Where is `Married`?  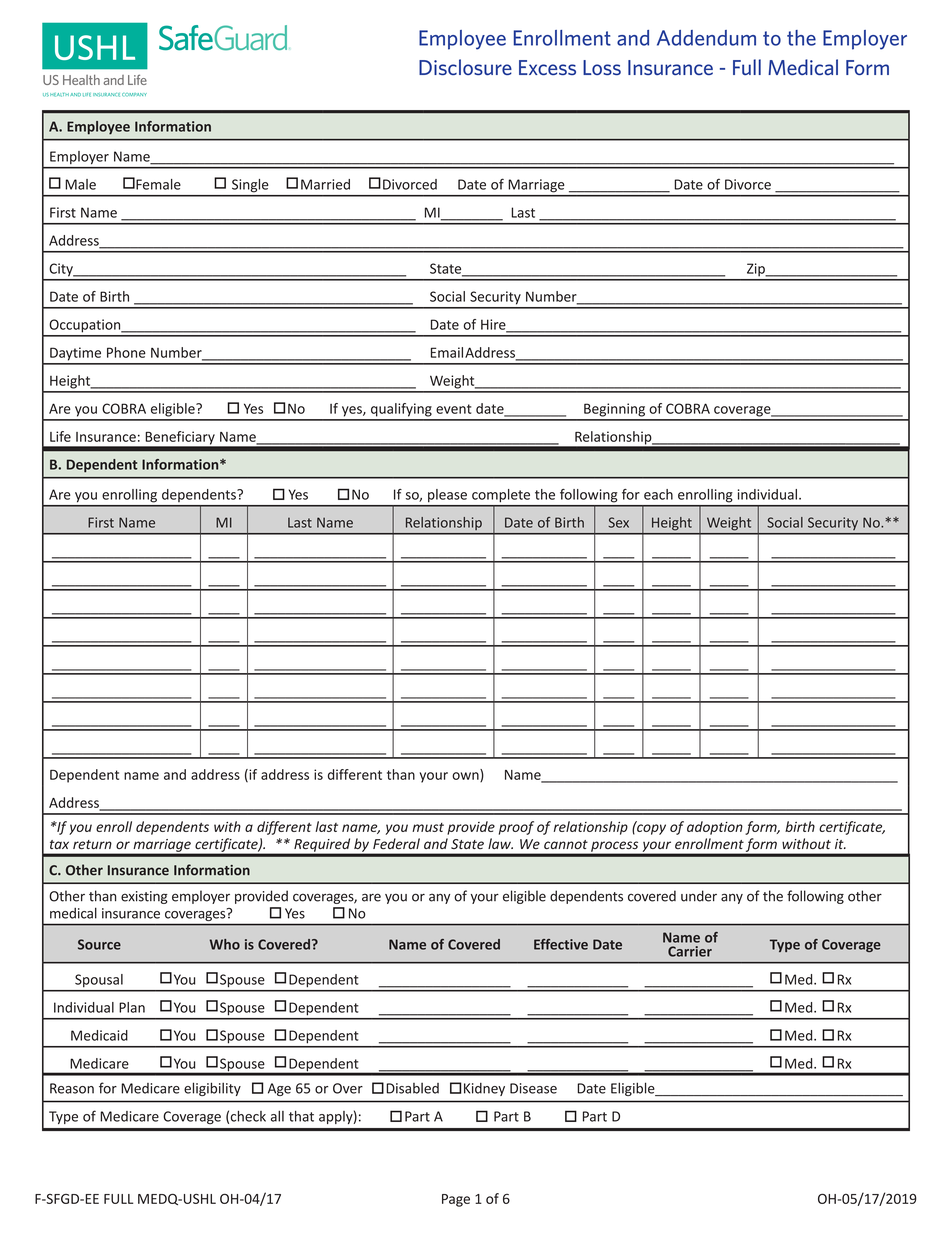
Married is located at coordinates (325, 184).
